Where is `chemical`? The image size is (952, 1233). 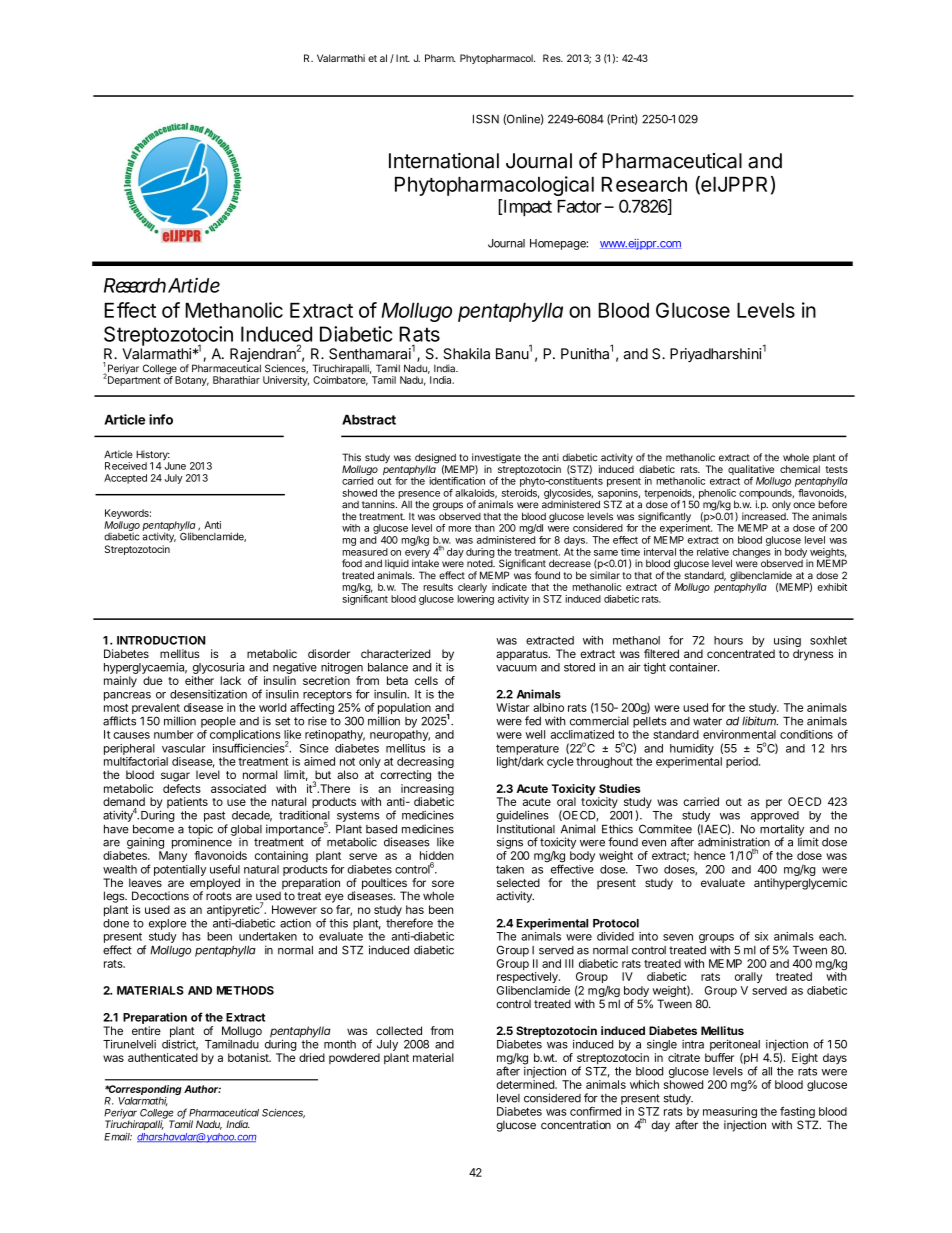
chemical is located at coordinates (800, 469).
